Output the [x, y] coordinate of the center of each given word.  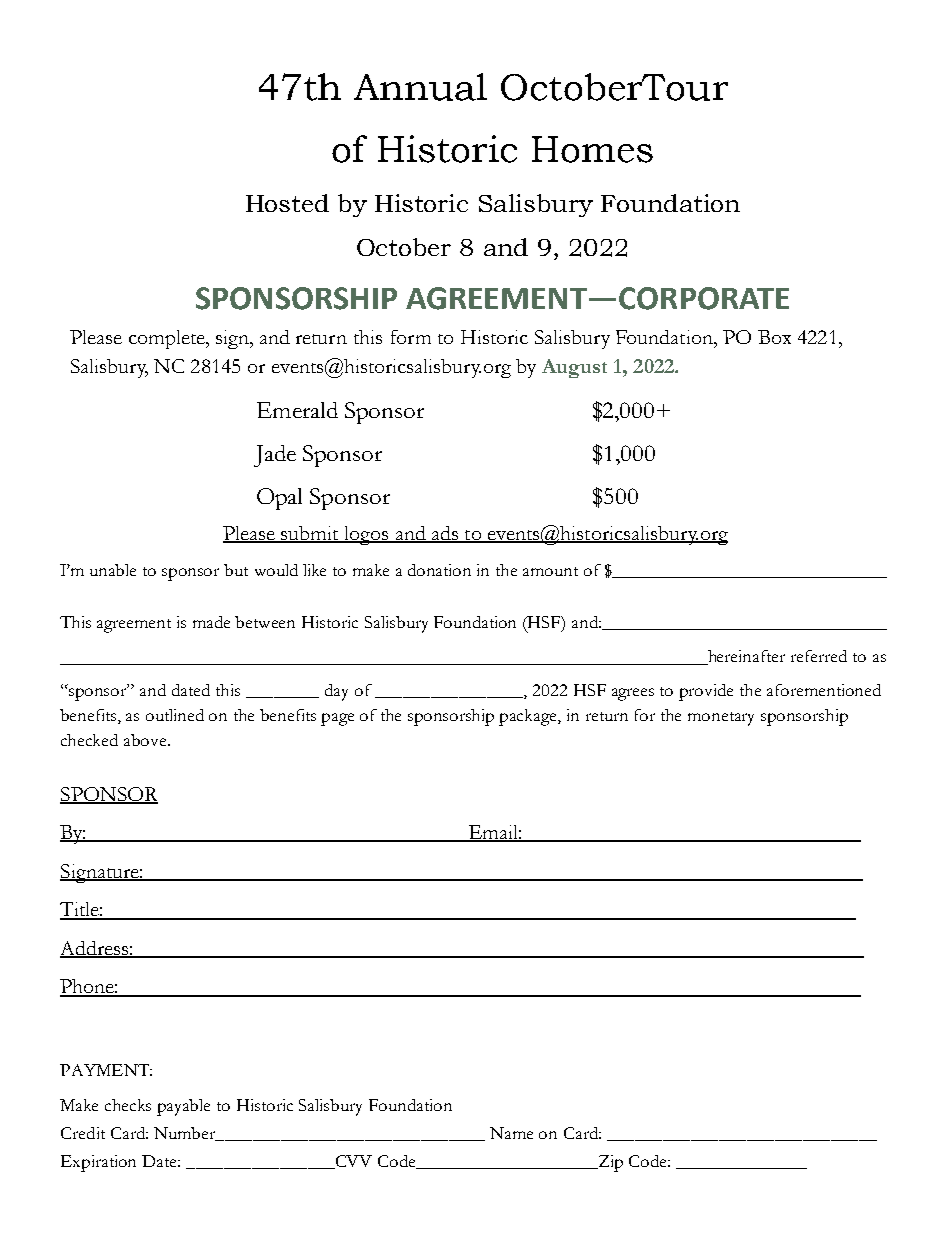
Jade [275, 456]
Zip [609, 1163]
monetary [721, 719]
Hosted [287, 203]
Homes [592, 149]
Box [774, 337]
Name [511, 1133]
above [146, 740]
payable [183, 1107]
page [337, 719]
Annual [420, 87]
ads [444, 534]
